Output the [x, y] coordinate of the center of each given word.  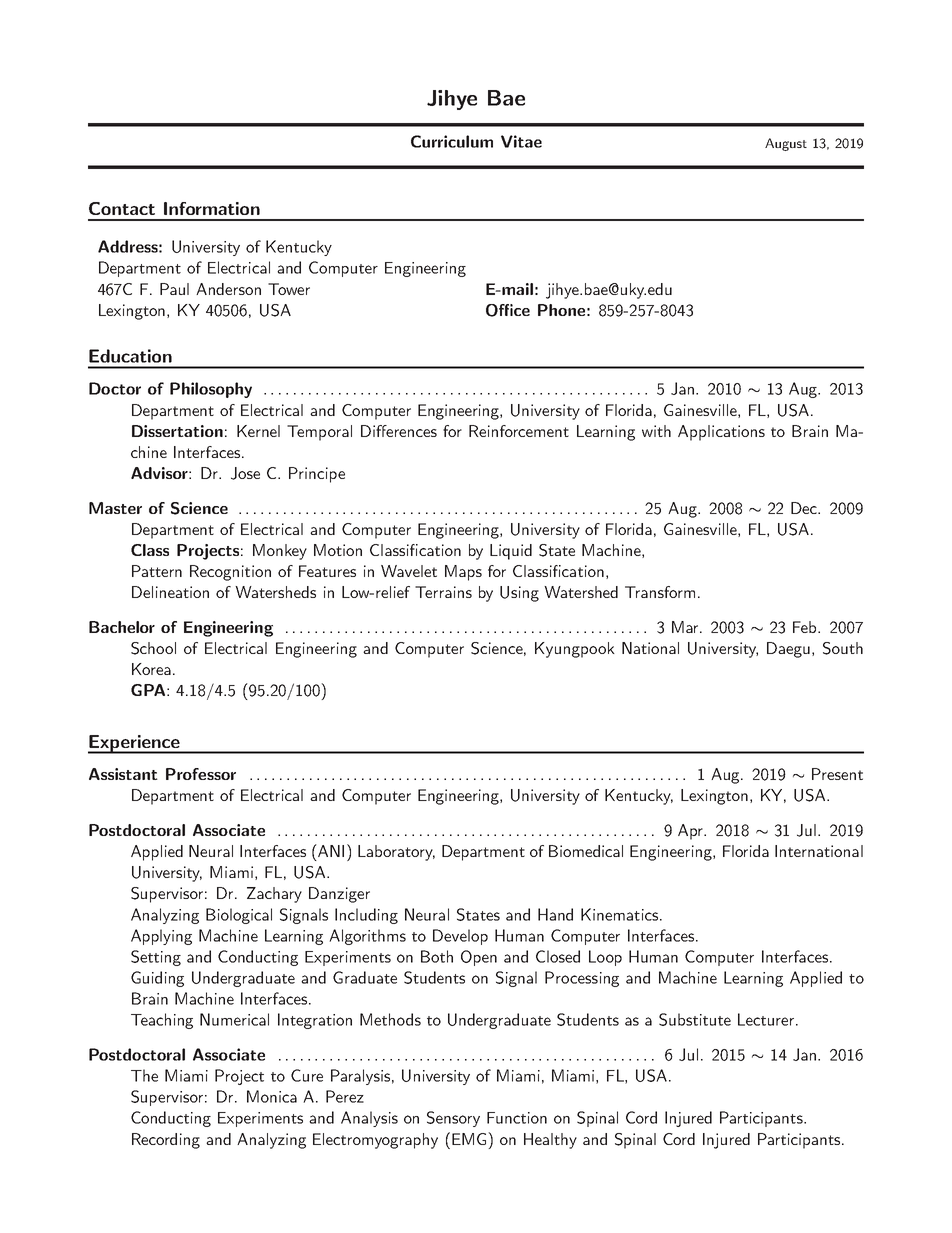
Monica [272, 1096]
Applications [721, 433]
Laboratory [396, 853]
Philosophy [211, 390]
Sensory [453, 1119]
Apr [692, 832]
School [153, 648]
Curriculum [452, 141]
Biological [239, 916]
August [786, 144]
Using [519, 594]
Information [212, 208]
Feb [806, 627]
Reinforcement [519, 431]
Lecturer [767, 1019]
